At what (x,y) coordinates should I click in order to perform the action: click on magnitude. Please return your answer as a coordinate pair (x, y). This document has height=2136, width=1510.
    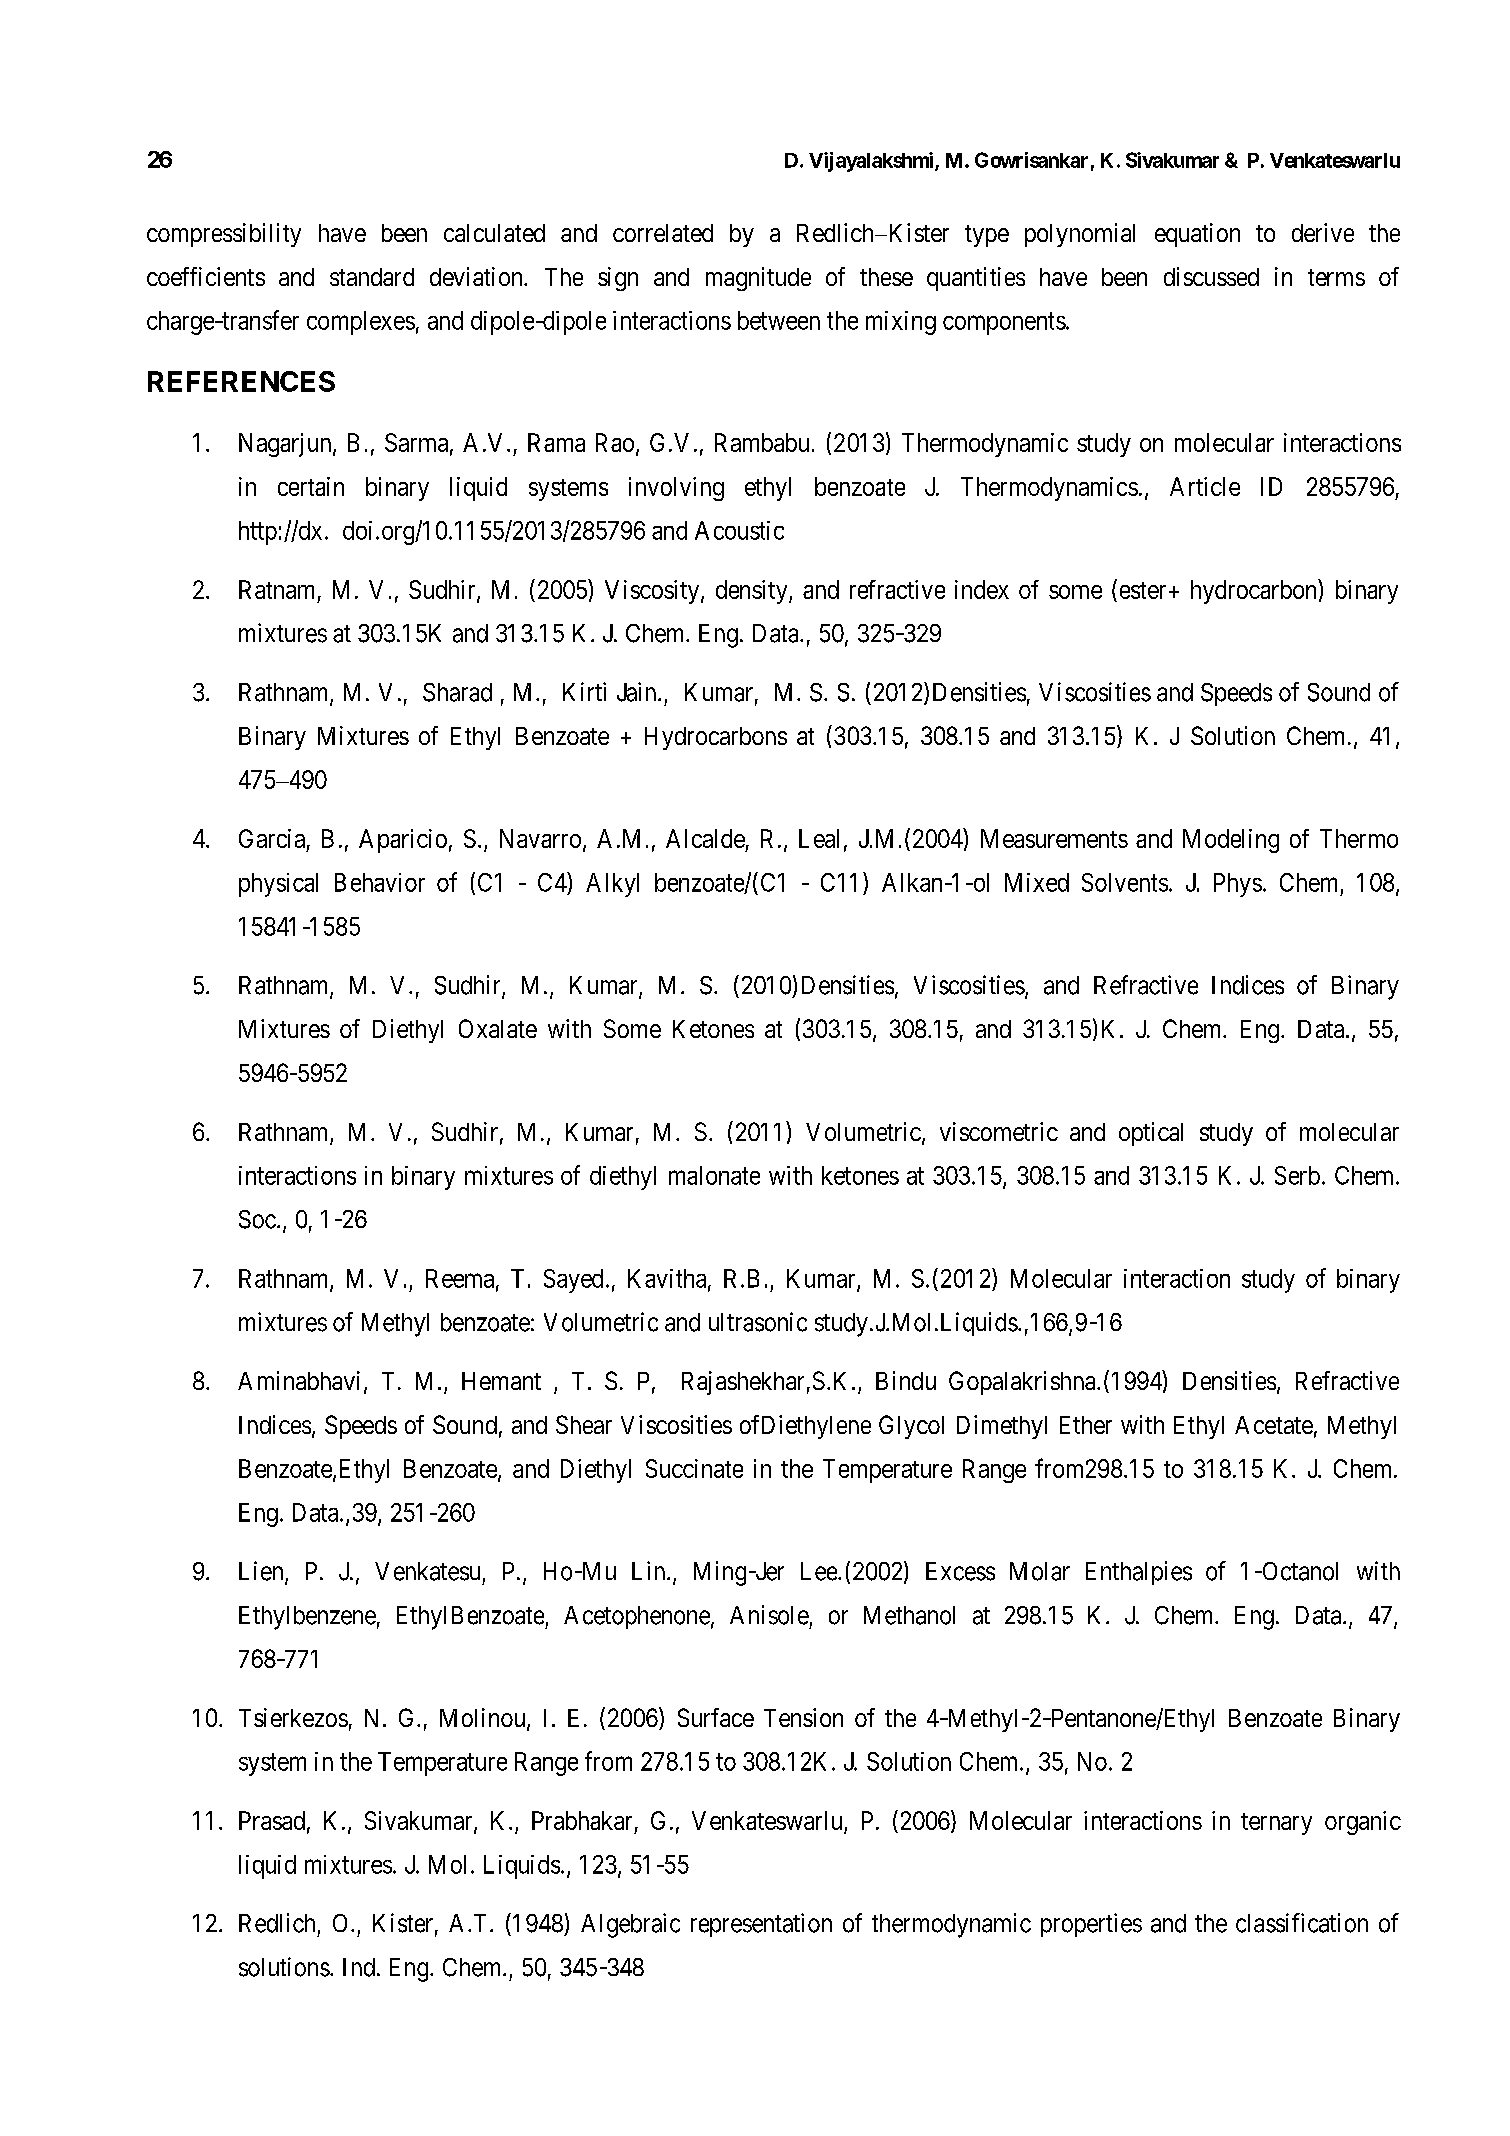
    Looking at the image, I should click on (758, 279).
